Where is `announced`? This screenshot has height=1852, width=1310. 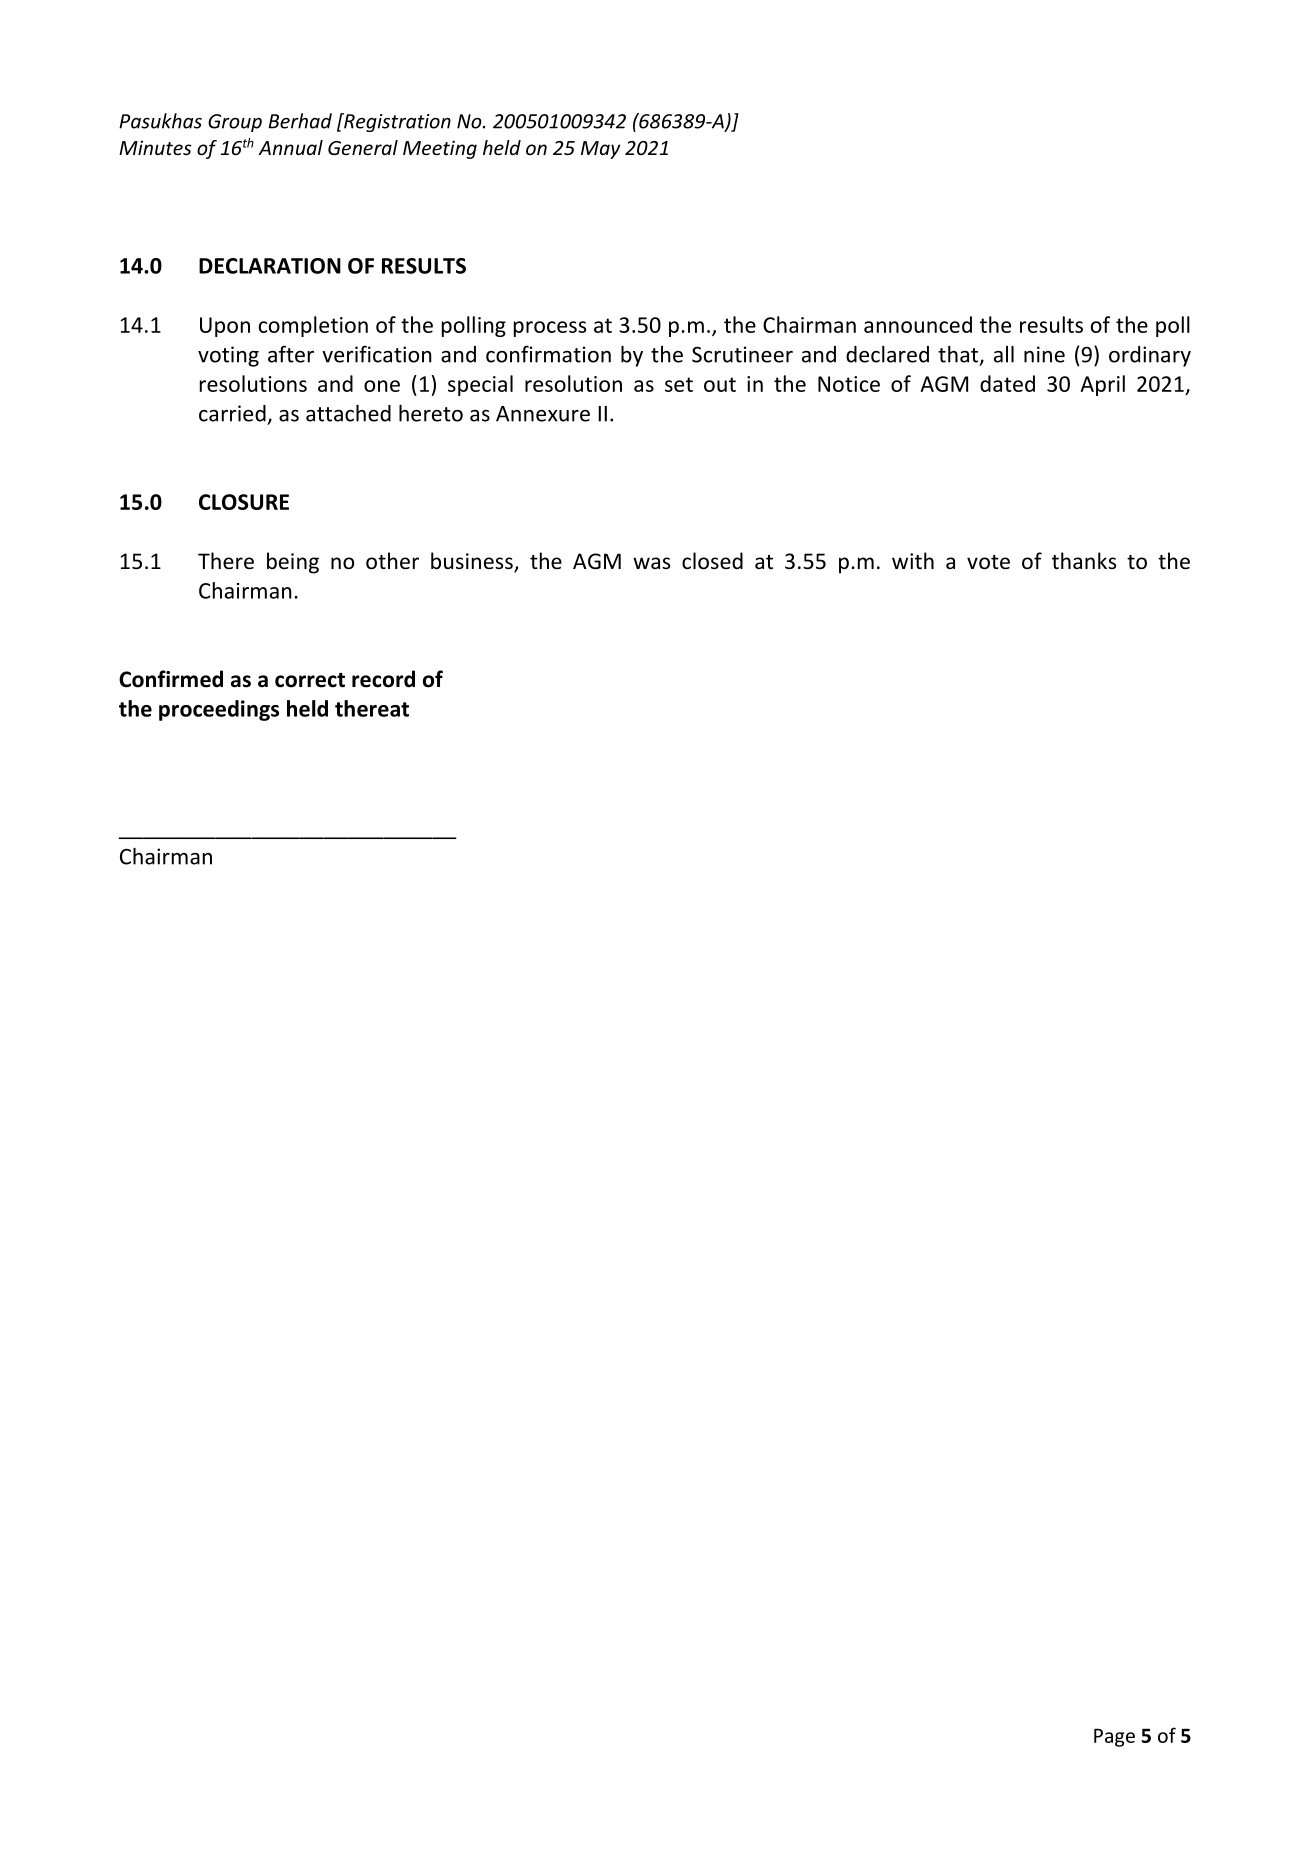 announced is located at coordinates (918, 324).
